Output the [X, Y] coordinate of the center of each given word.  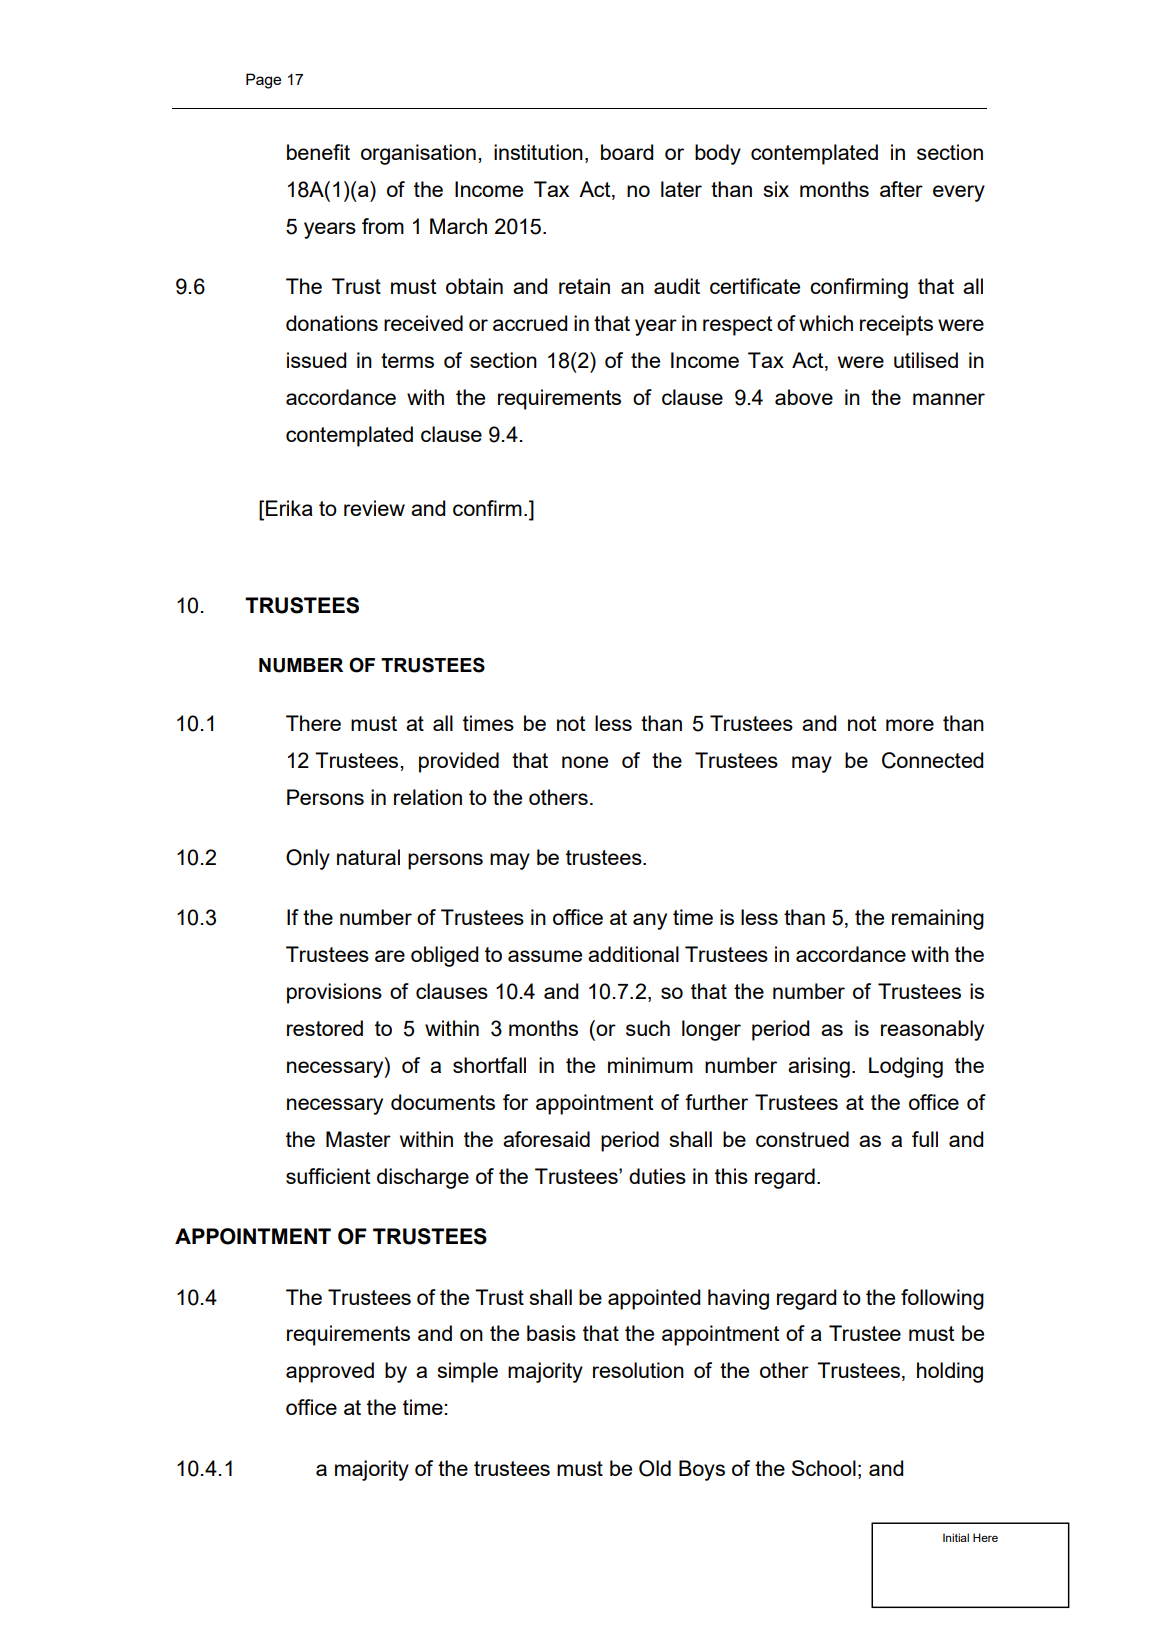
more [910, 725]
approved [330, 1372]
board [627, 152]
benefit [318, 152]
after [901, 189]
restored [325, 1028]
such [648, 1028]
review [374, 508]
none [585, 762]
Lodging [906, 1067]
